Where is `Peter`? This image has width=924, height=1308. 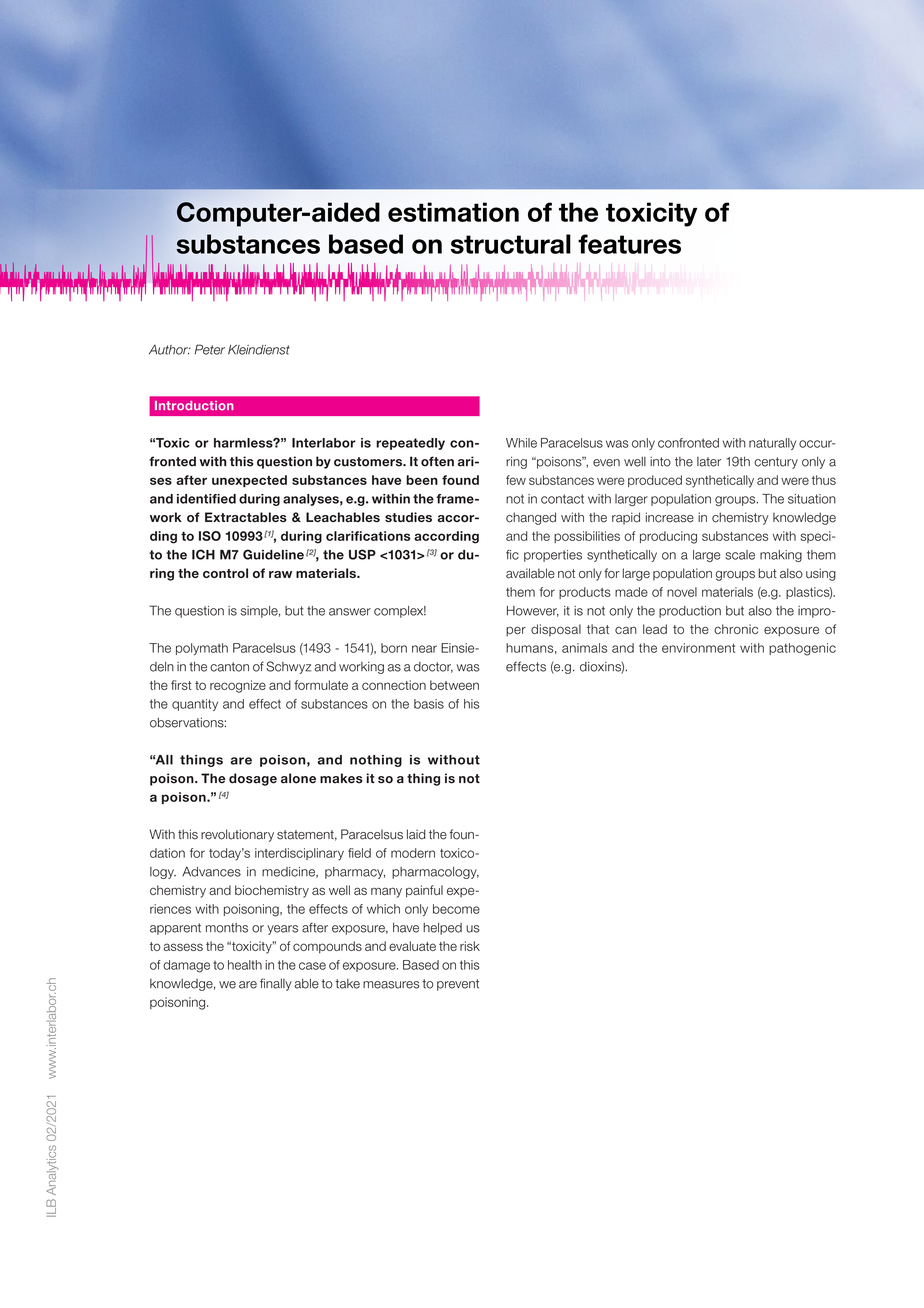 Peter is located at coordinates (209, 349).
